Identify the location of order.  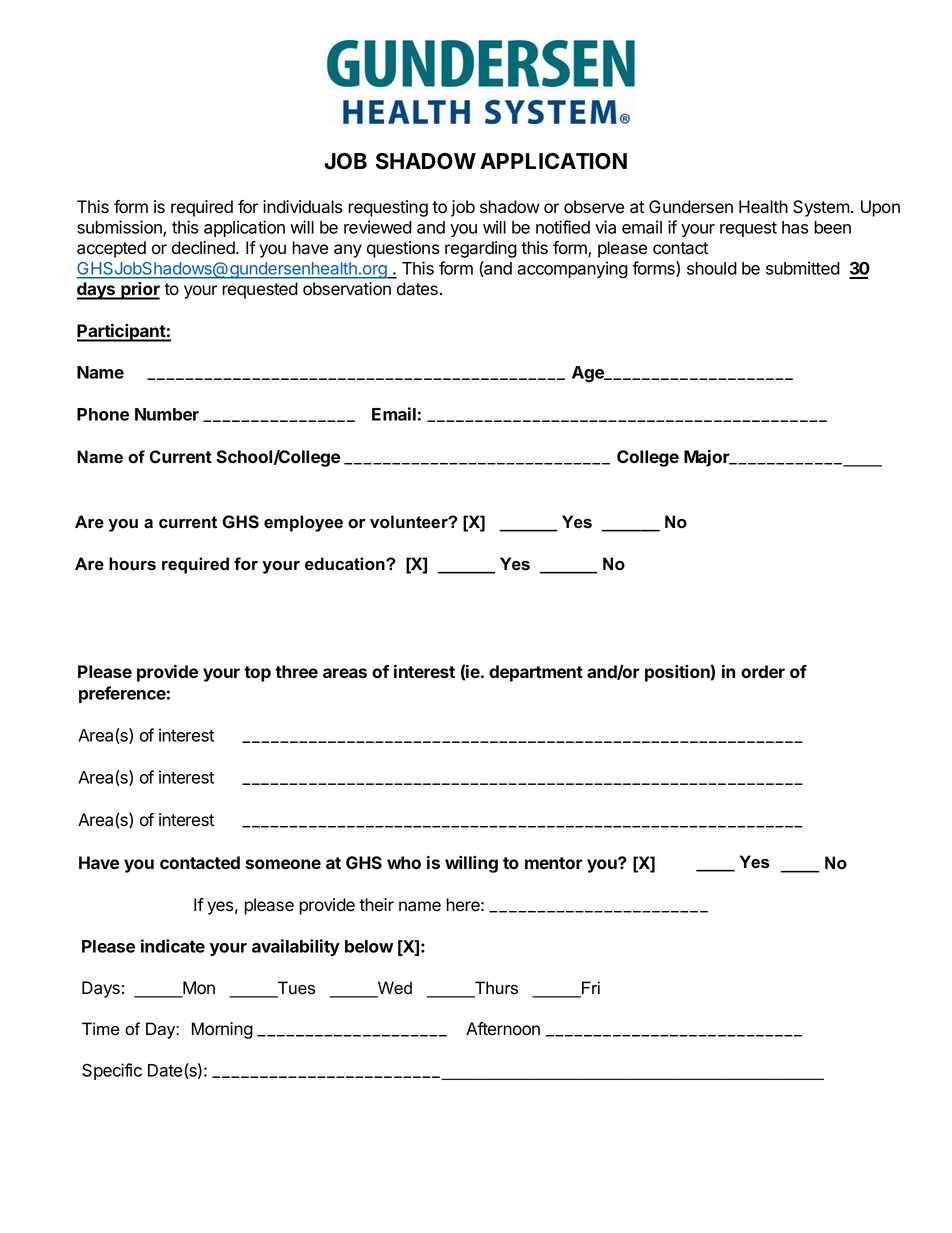
(763, 671).
